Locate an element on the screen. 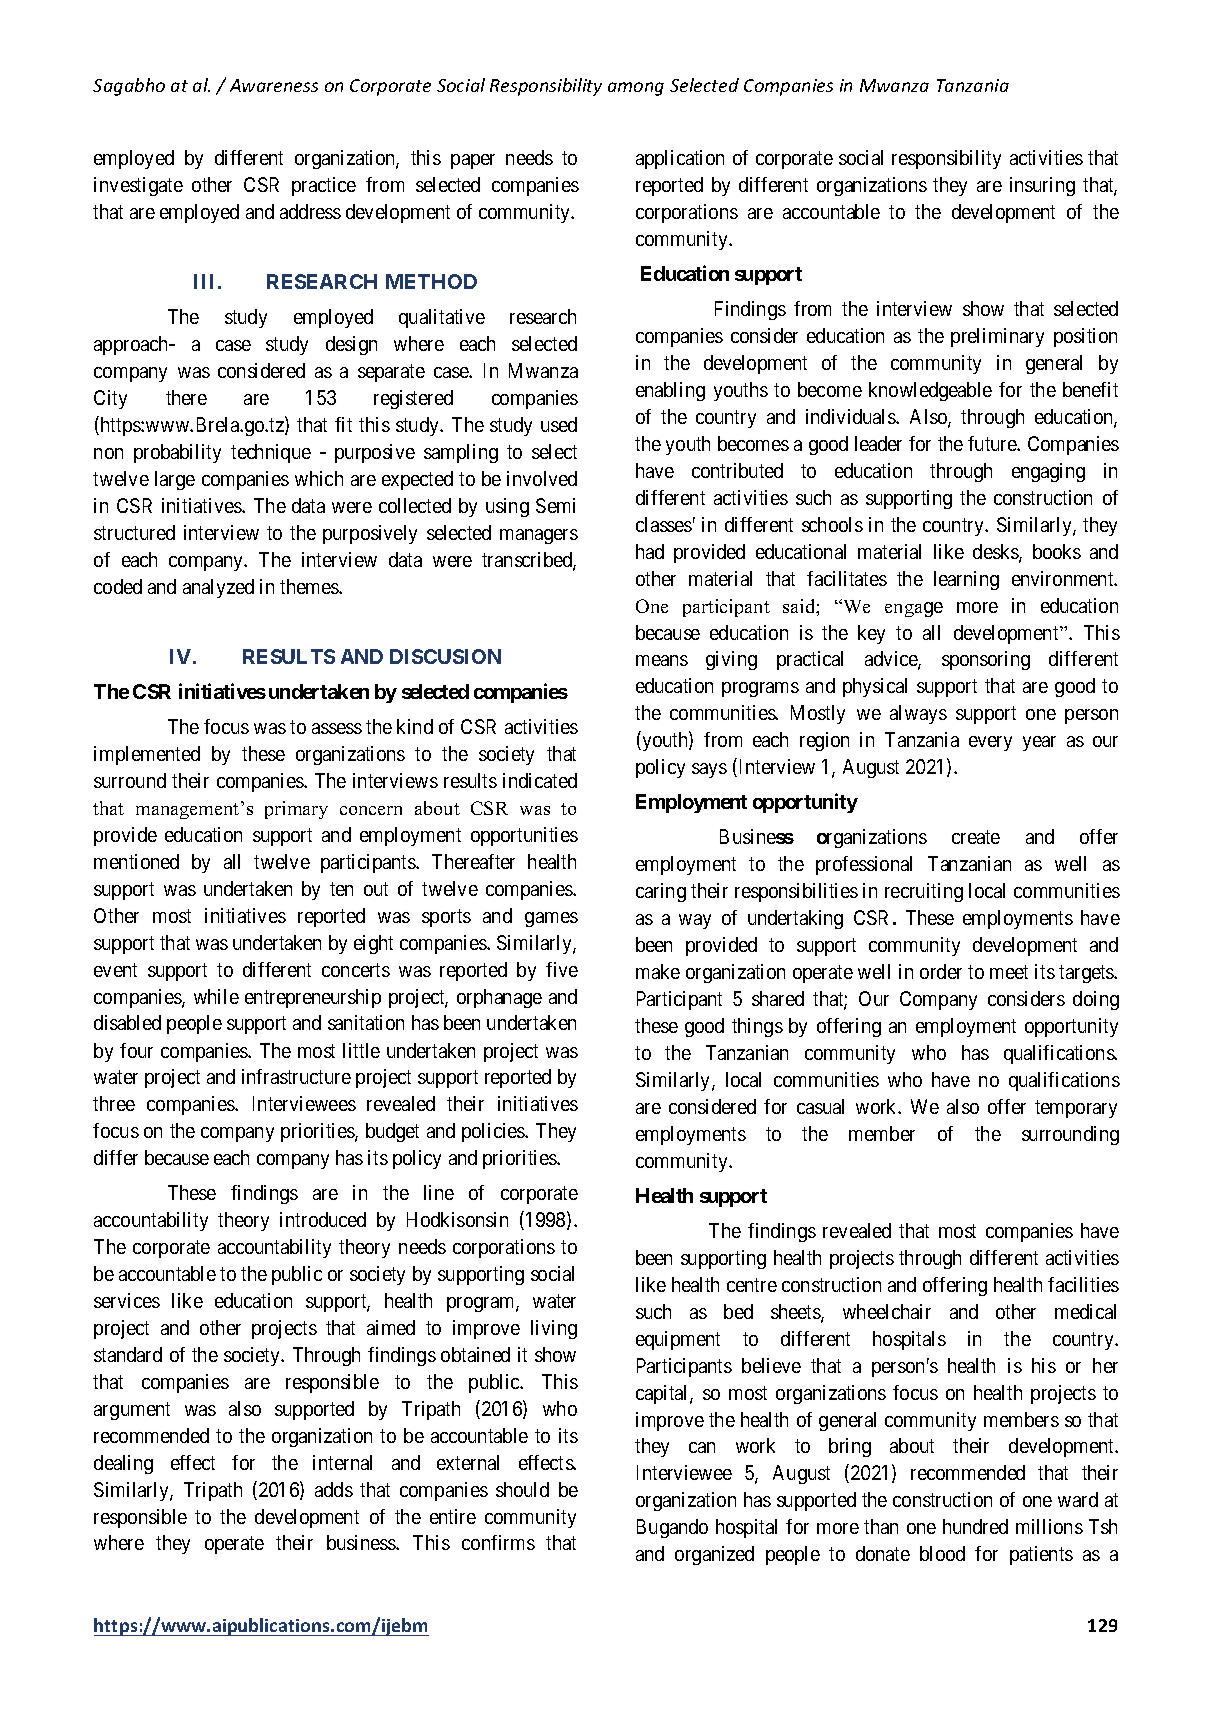 Image resolution: width=1213 pixels, height=1715 pixels. hundred is located at coordinates (975, 1526).
